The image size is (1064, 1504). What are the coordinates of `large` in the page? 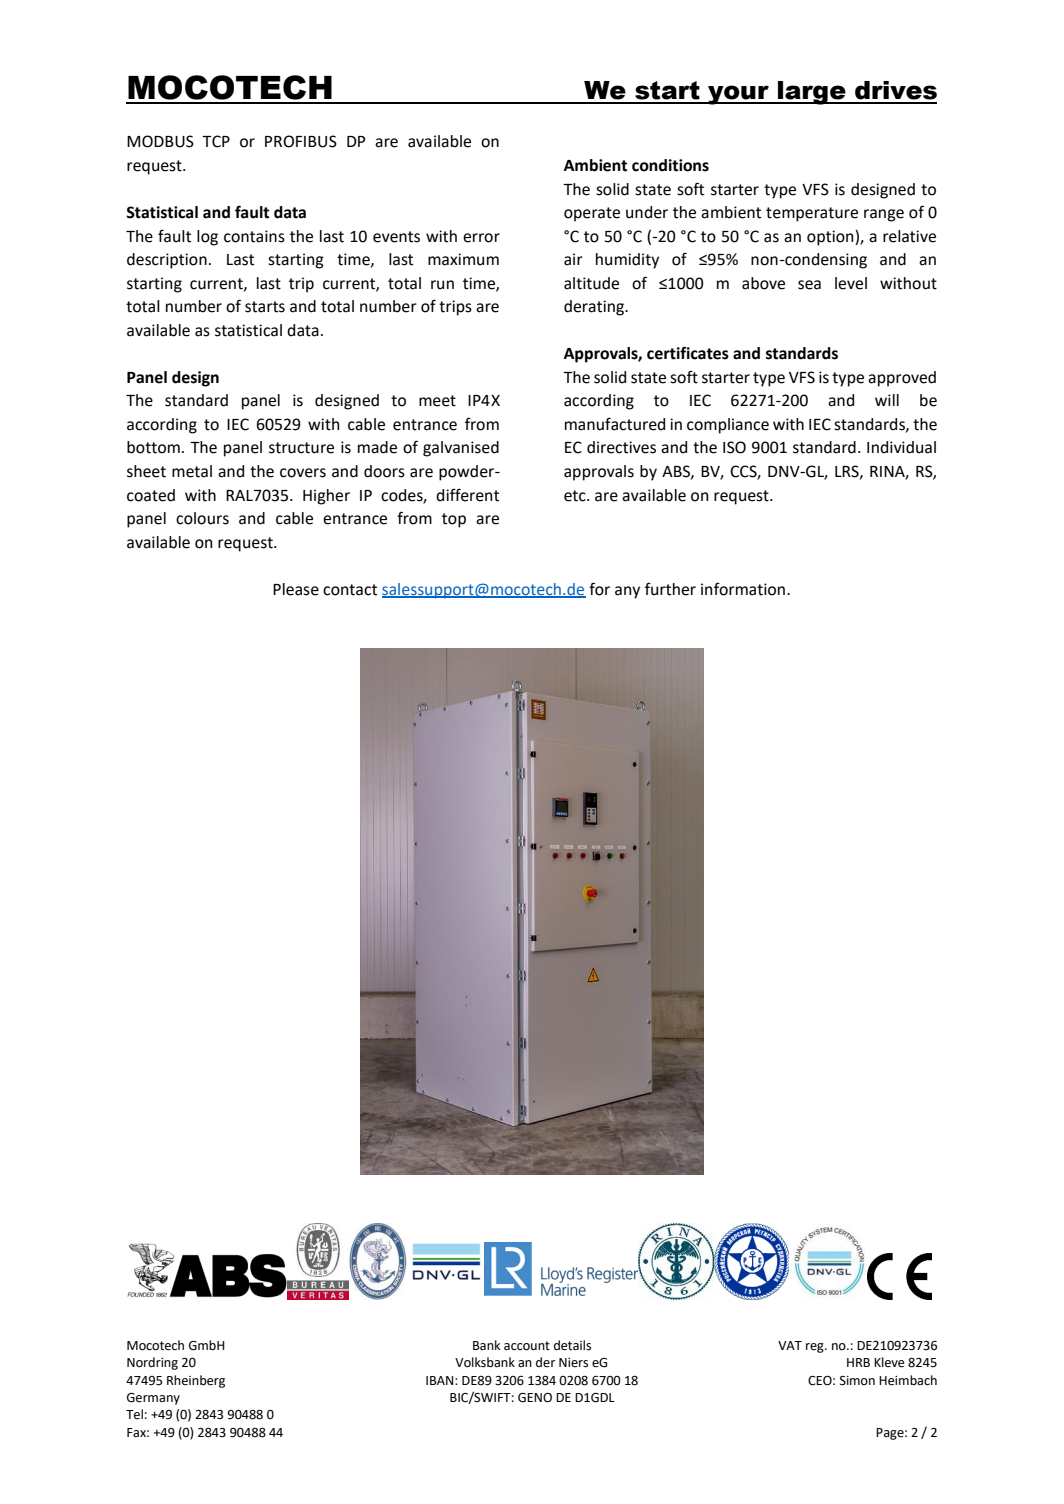 It's located at (812, 93).
